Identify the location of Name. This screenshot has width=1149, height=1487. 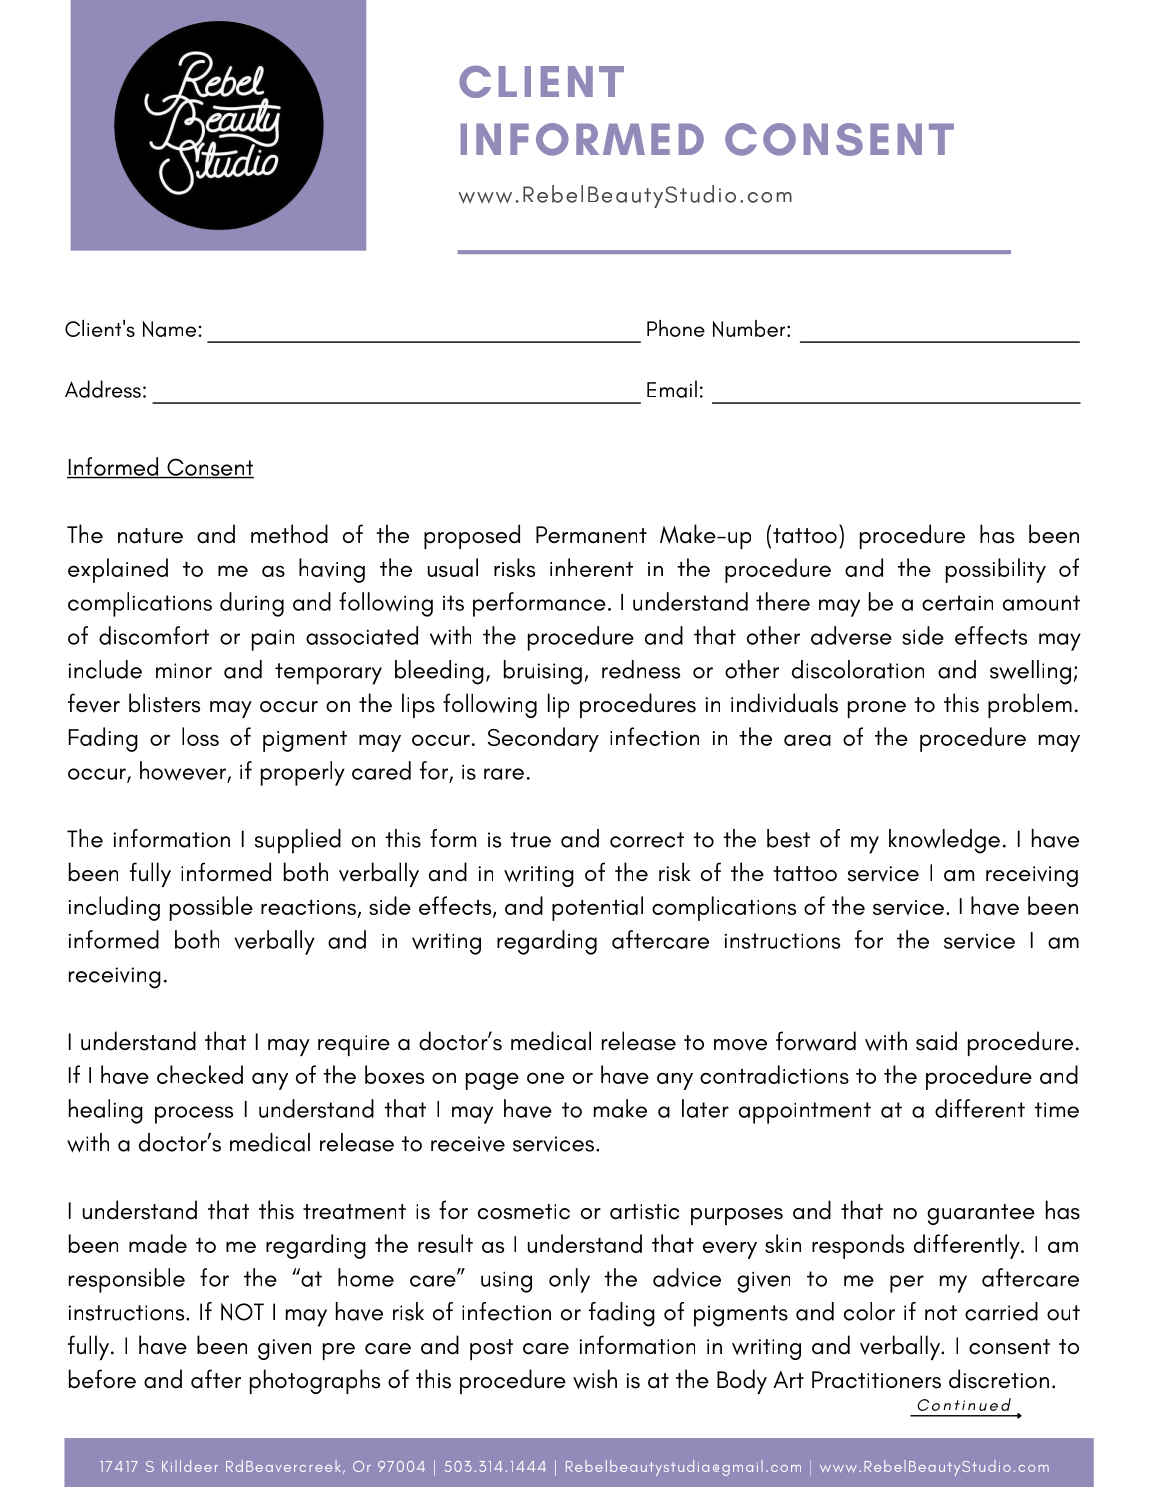
(171, 329).
